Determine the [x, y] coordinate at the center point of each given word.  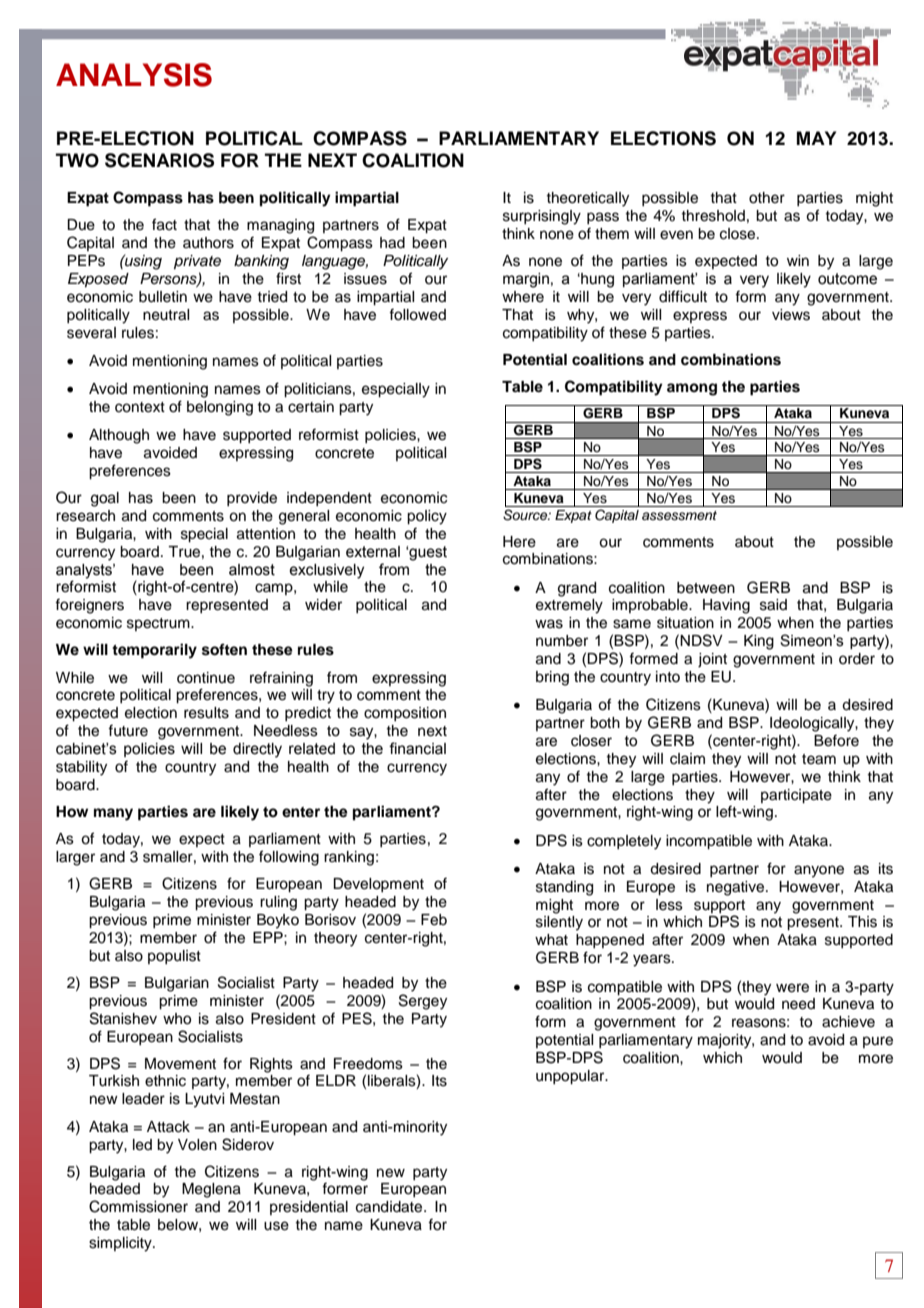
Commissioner [138, 1206]
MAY [816, 138]
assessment [679, 516]
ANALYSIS [134, 75]
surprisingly [542, 217]
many [113, 814]
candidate [390, 1207]
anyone [819, 871]
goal [105, 499]
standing [564, 888]
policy [427, 517]
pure [878, 1042]
